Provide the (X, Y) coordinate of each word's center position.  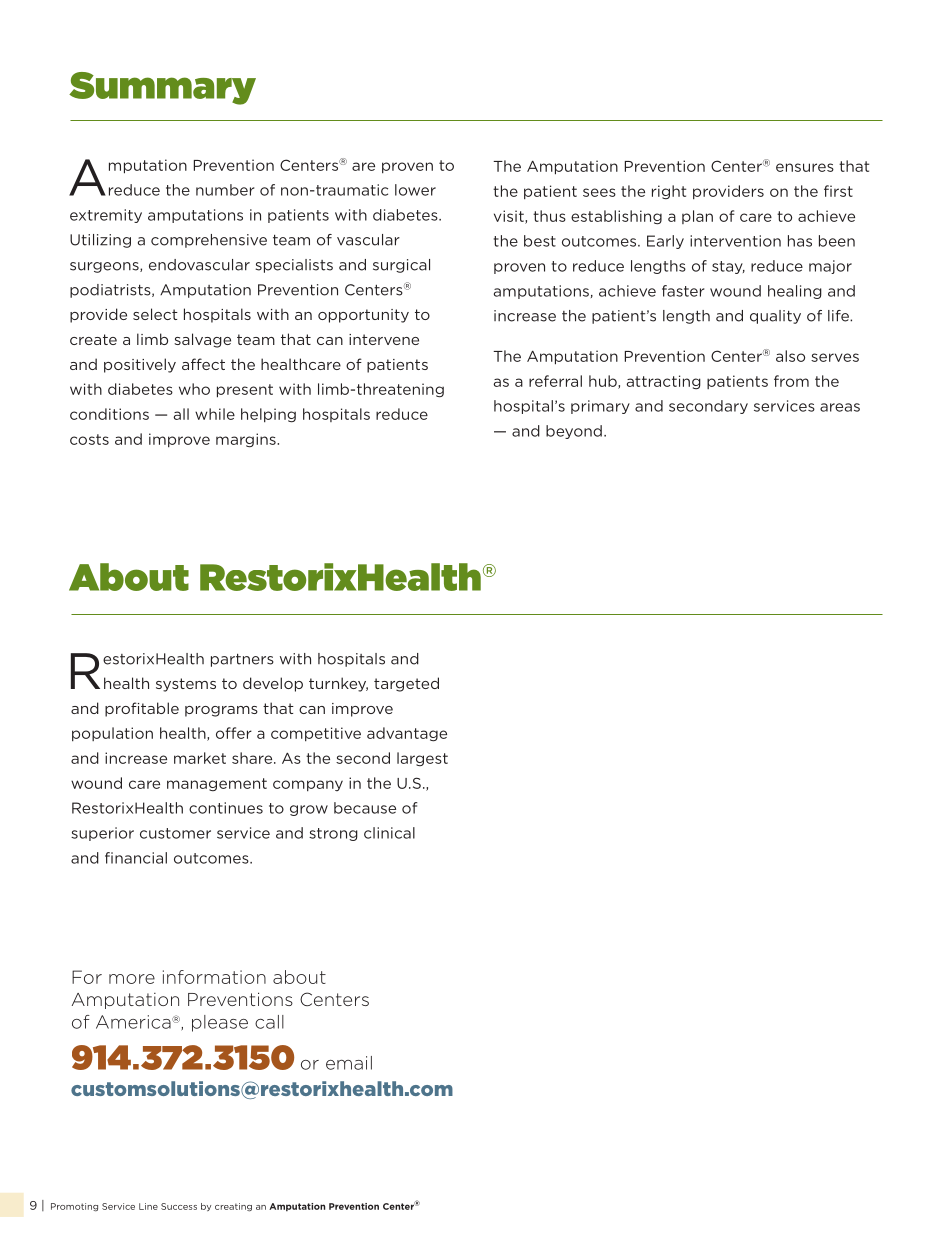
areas (840, 407)
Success (179, 1206)
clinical (389, 833)
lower (415, 190)
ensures (805, 167)
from (791, 381)
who (194, 389)
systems (186, 685)
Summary (162, 88)
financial (136, 858)
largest (422, 759)
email (349, 1063)
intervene (384, 339)
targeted (406, 684)
